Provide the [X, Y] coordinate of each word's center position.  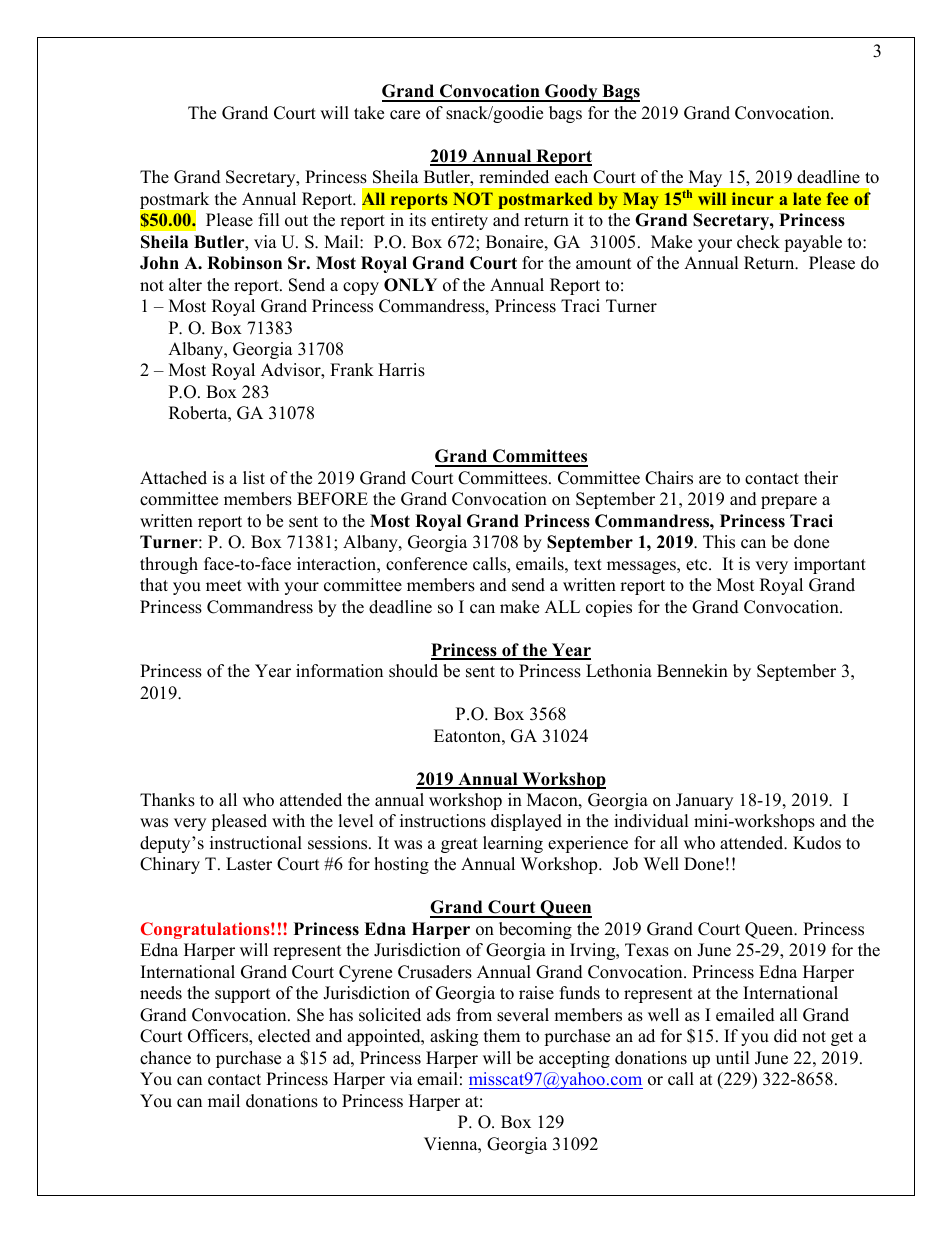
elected [284, 1036]
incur [753, 198]
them [502, 1036]
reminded [514, 177]
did [785, 1036]
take [369, 113]
